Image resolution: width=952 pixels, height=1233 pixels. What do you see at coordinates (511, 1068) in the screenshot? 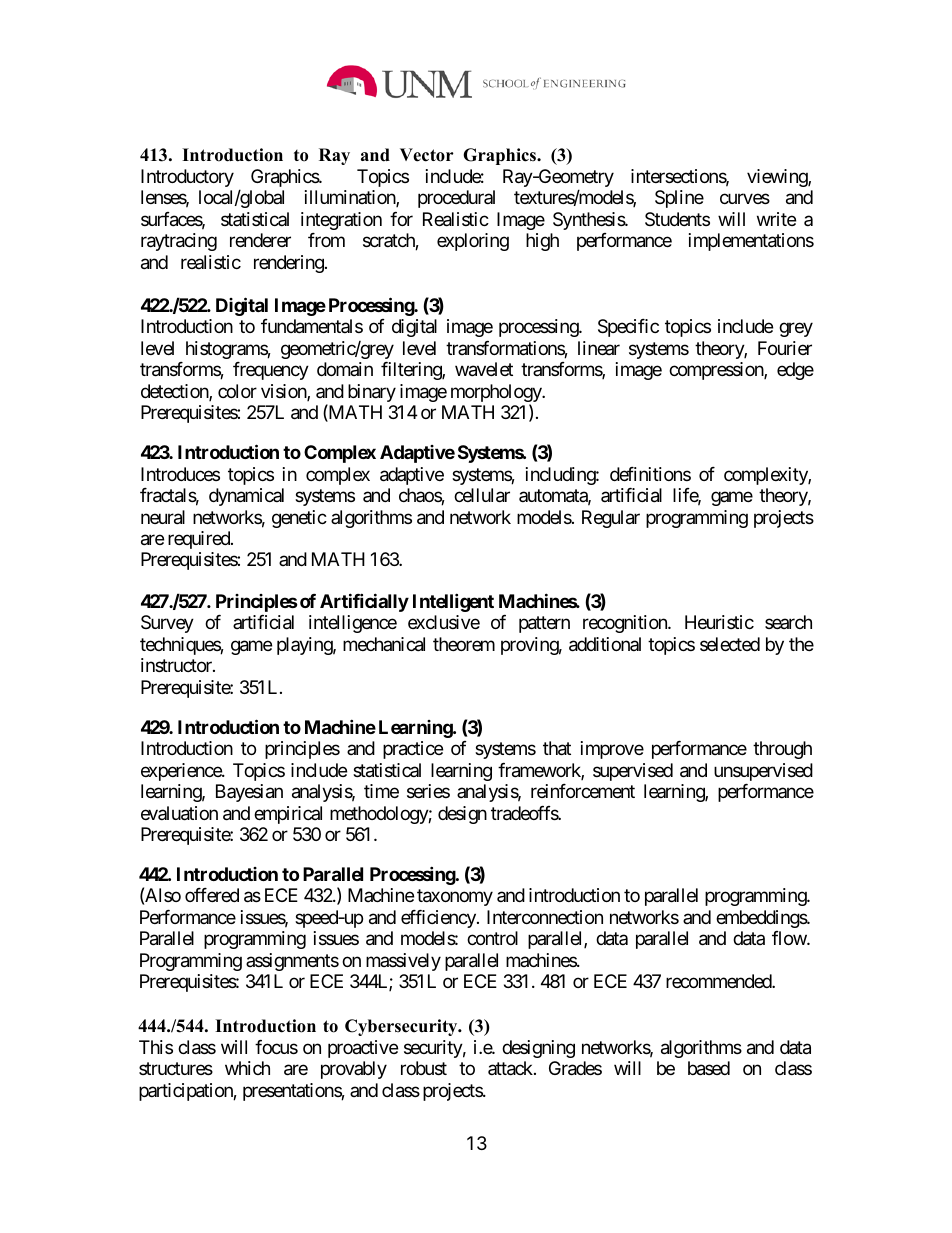
I see `attack` at bounding box center [511, 1068].
